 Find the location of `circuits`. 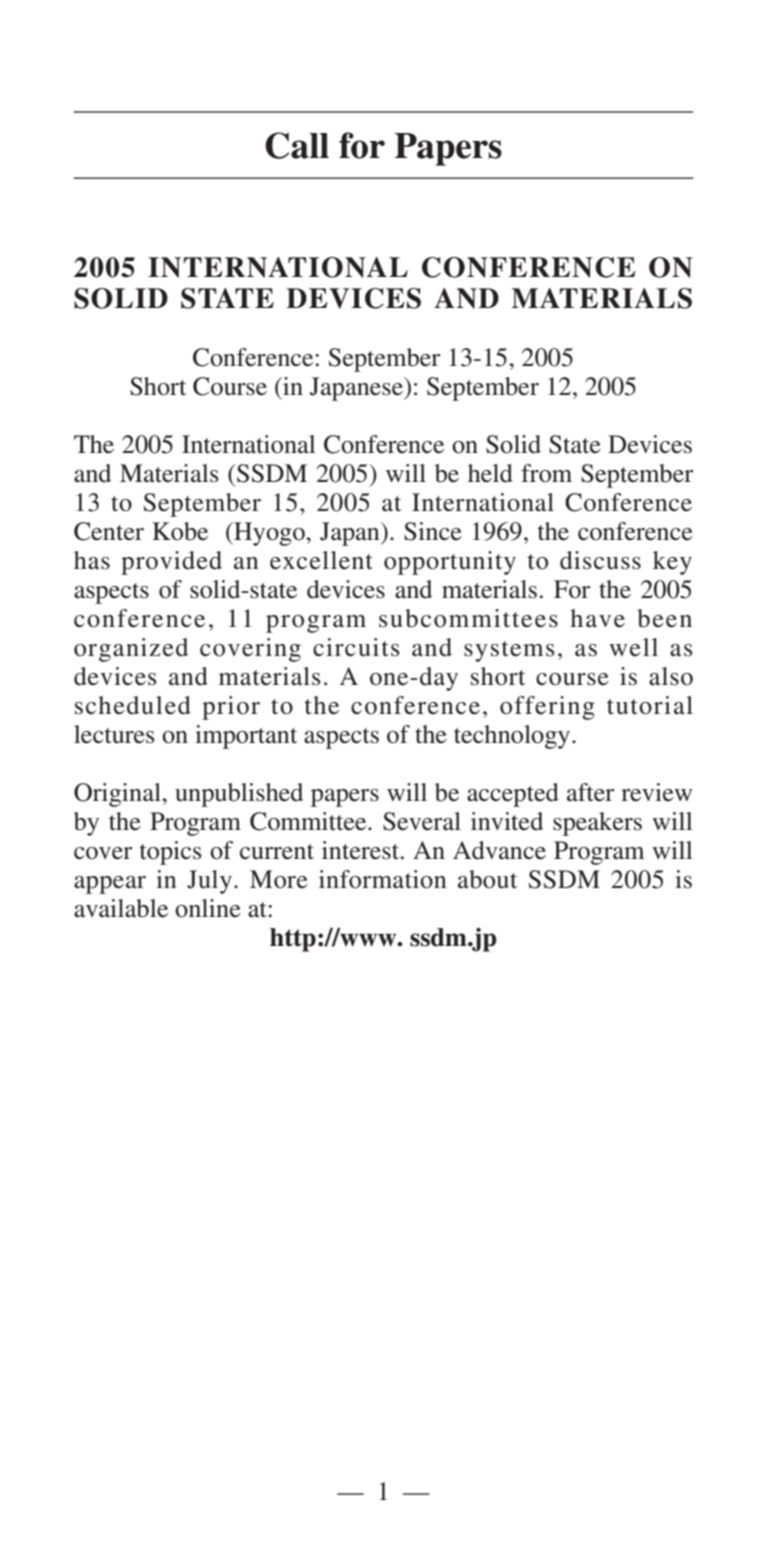

circuits is located at coordinates (356, 647).
